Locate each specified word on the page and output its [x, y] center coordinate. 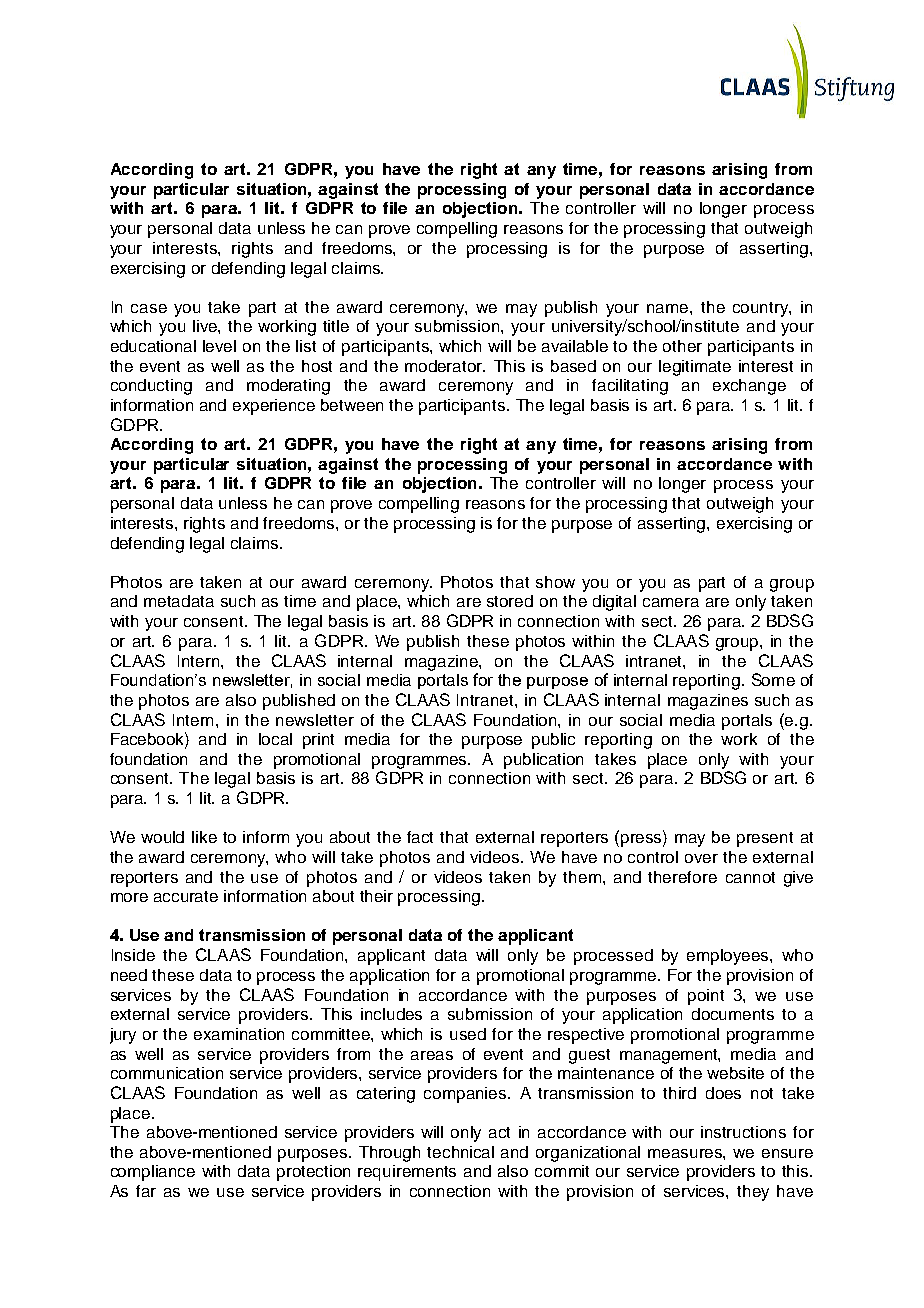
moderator [445, 366]
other [682, 346]
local [275, 739]
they [753, 1193]
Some [773, 679]
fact [420, 837]
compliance [153, 1173]
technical [460, 1152]
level [219, 346]
